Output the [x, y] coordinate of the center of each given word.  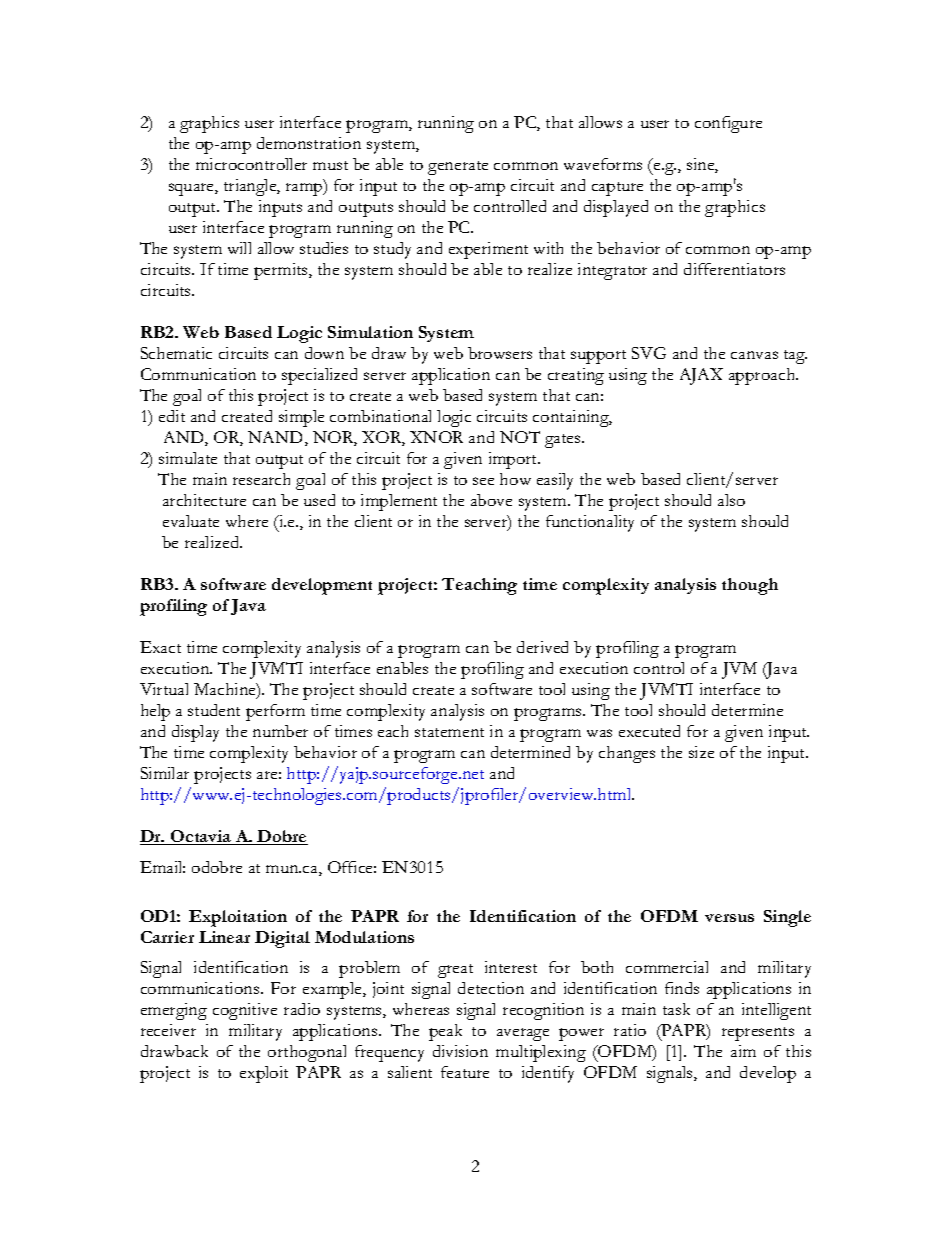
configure [728, 124]
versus [729, 918]
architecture [204, 500]
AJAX [701, 376]
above [491, 500]
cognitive [245, 1011]
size [701, 752]
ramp [305, 188]
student [214, 710]
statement [449, 732]
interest [511, 967]
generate [458, 168]
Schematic [176, 353]
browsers [500, 353]
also [731, 500]
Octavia [201, 837]
